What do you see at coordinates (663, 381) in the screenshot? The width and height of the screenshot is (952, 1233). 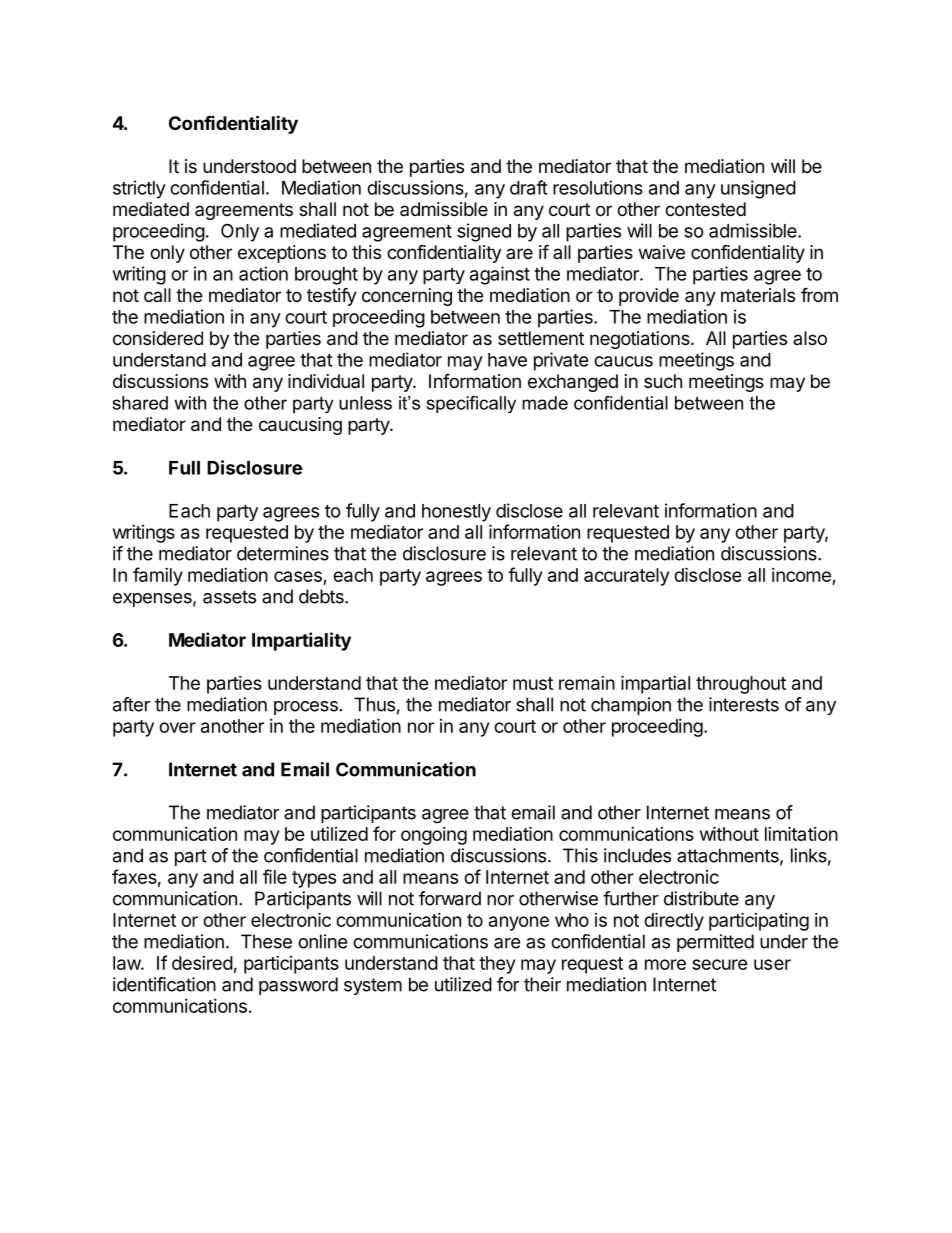 I see `such` at bounding box center [663, 381].
